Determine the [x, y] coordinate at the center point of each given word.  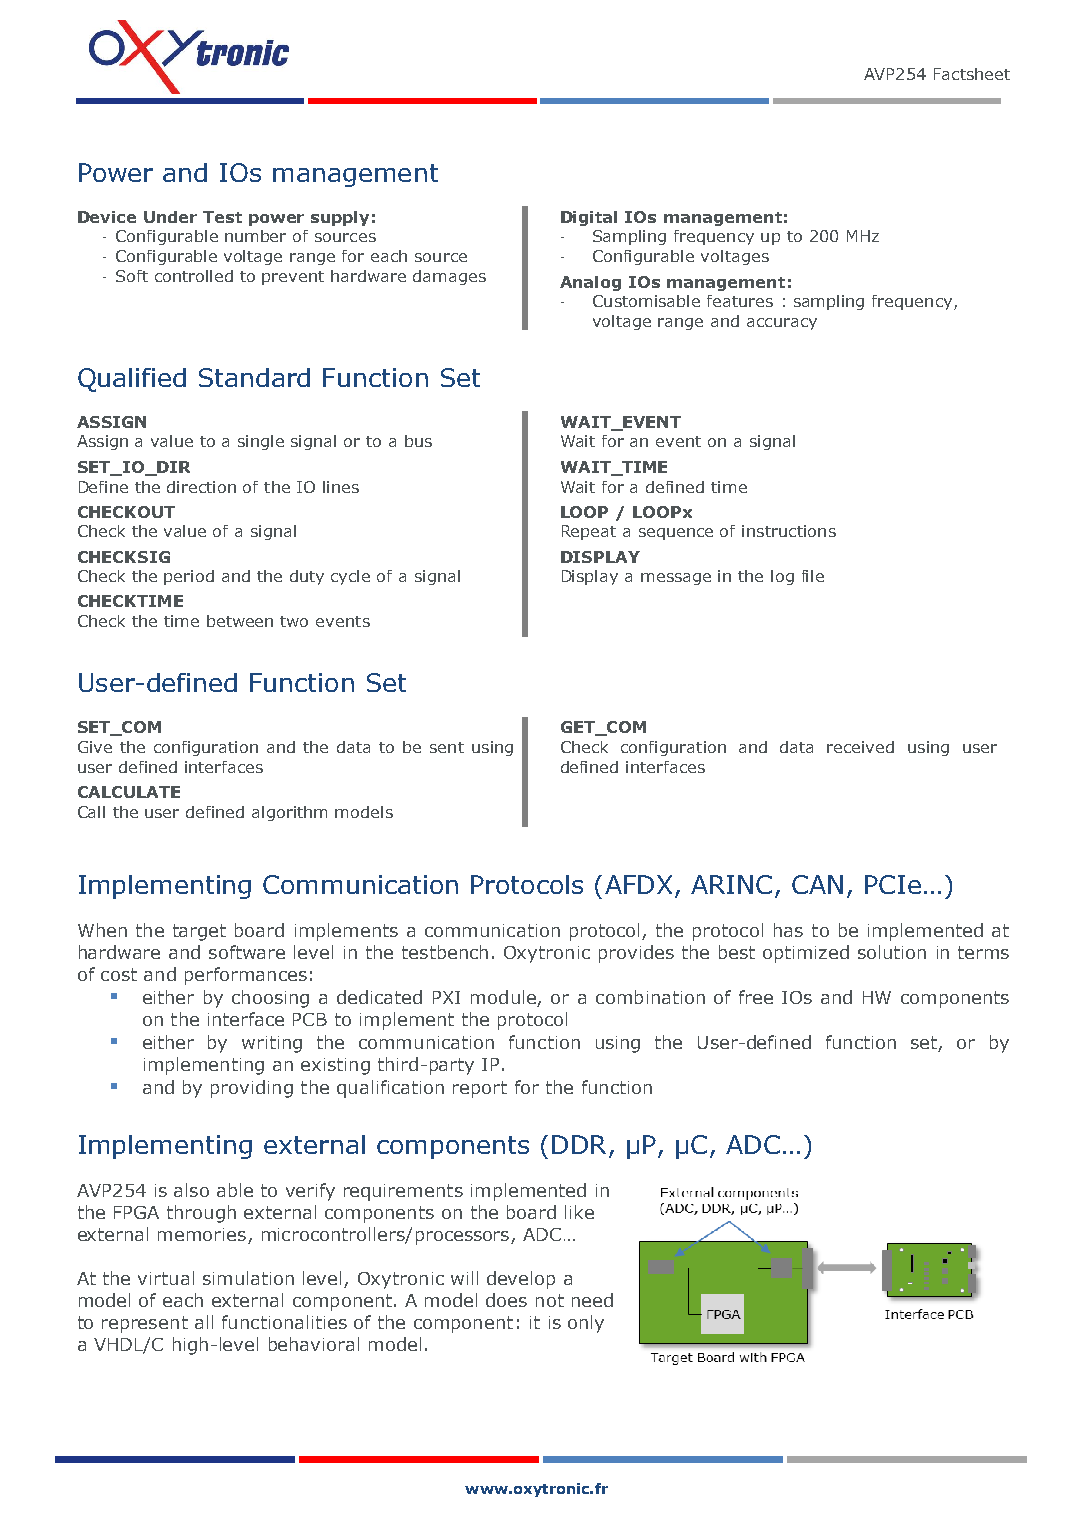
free [756, 997]
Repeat [589, 532]
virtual [166, 1278]
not [550, 1300]
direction [201, 487]
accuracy [782, 324]
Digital [589, 218]
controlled [194, 276]
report [480, 1089]
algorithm [289, 813]
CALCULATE [129, 792]
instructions [789, 531]
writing [272, 1044]
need [592, 1300]
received [860, 747]
